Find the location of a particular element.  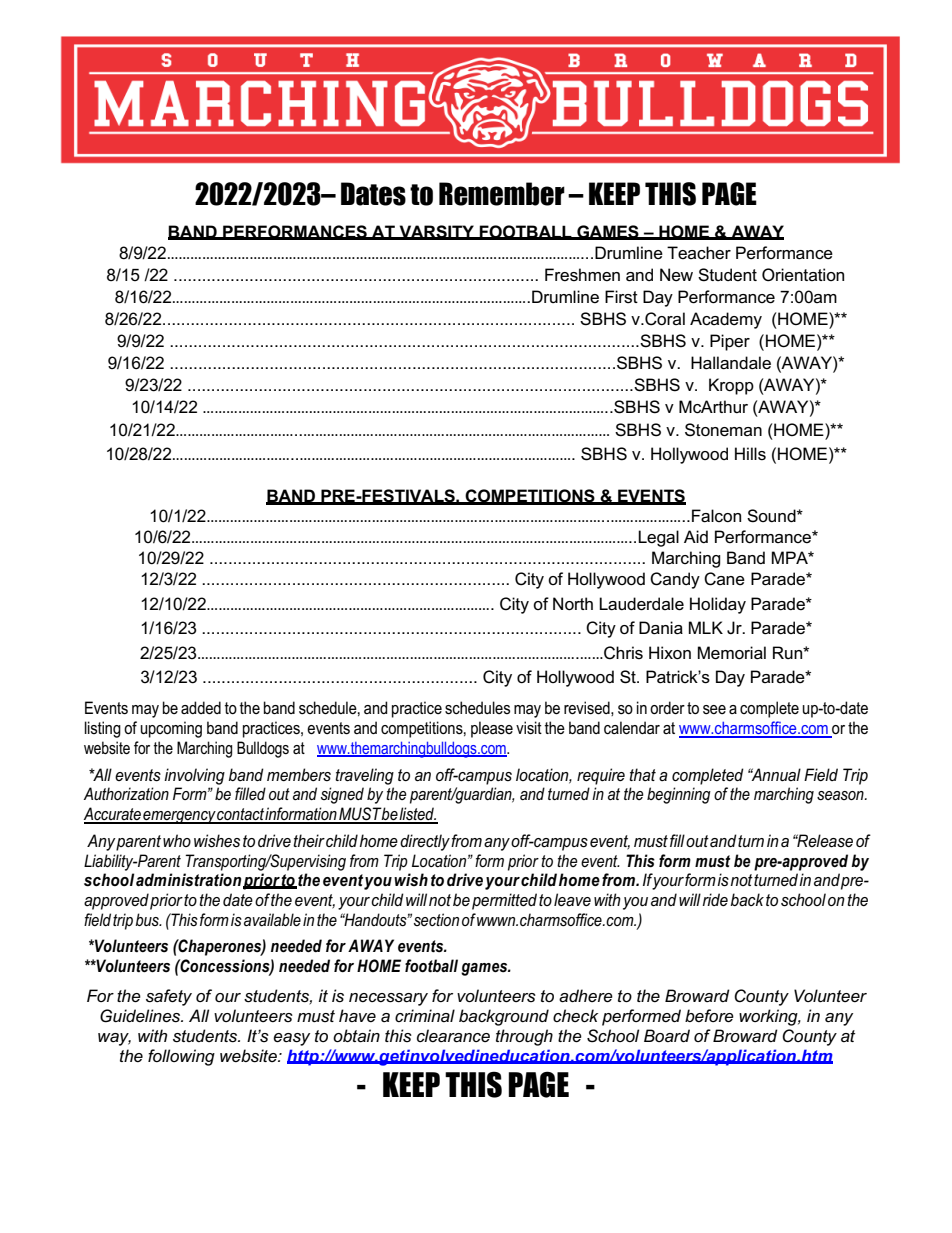

Teacher is located at coordinates (699, 253).
